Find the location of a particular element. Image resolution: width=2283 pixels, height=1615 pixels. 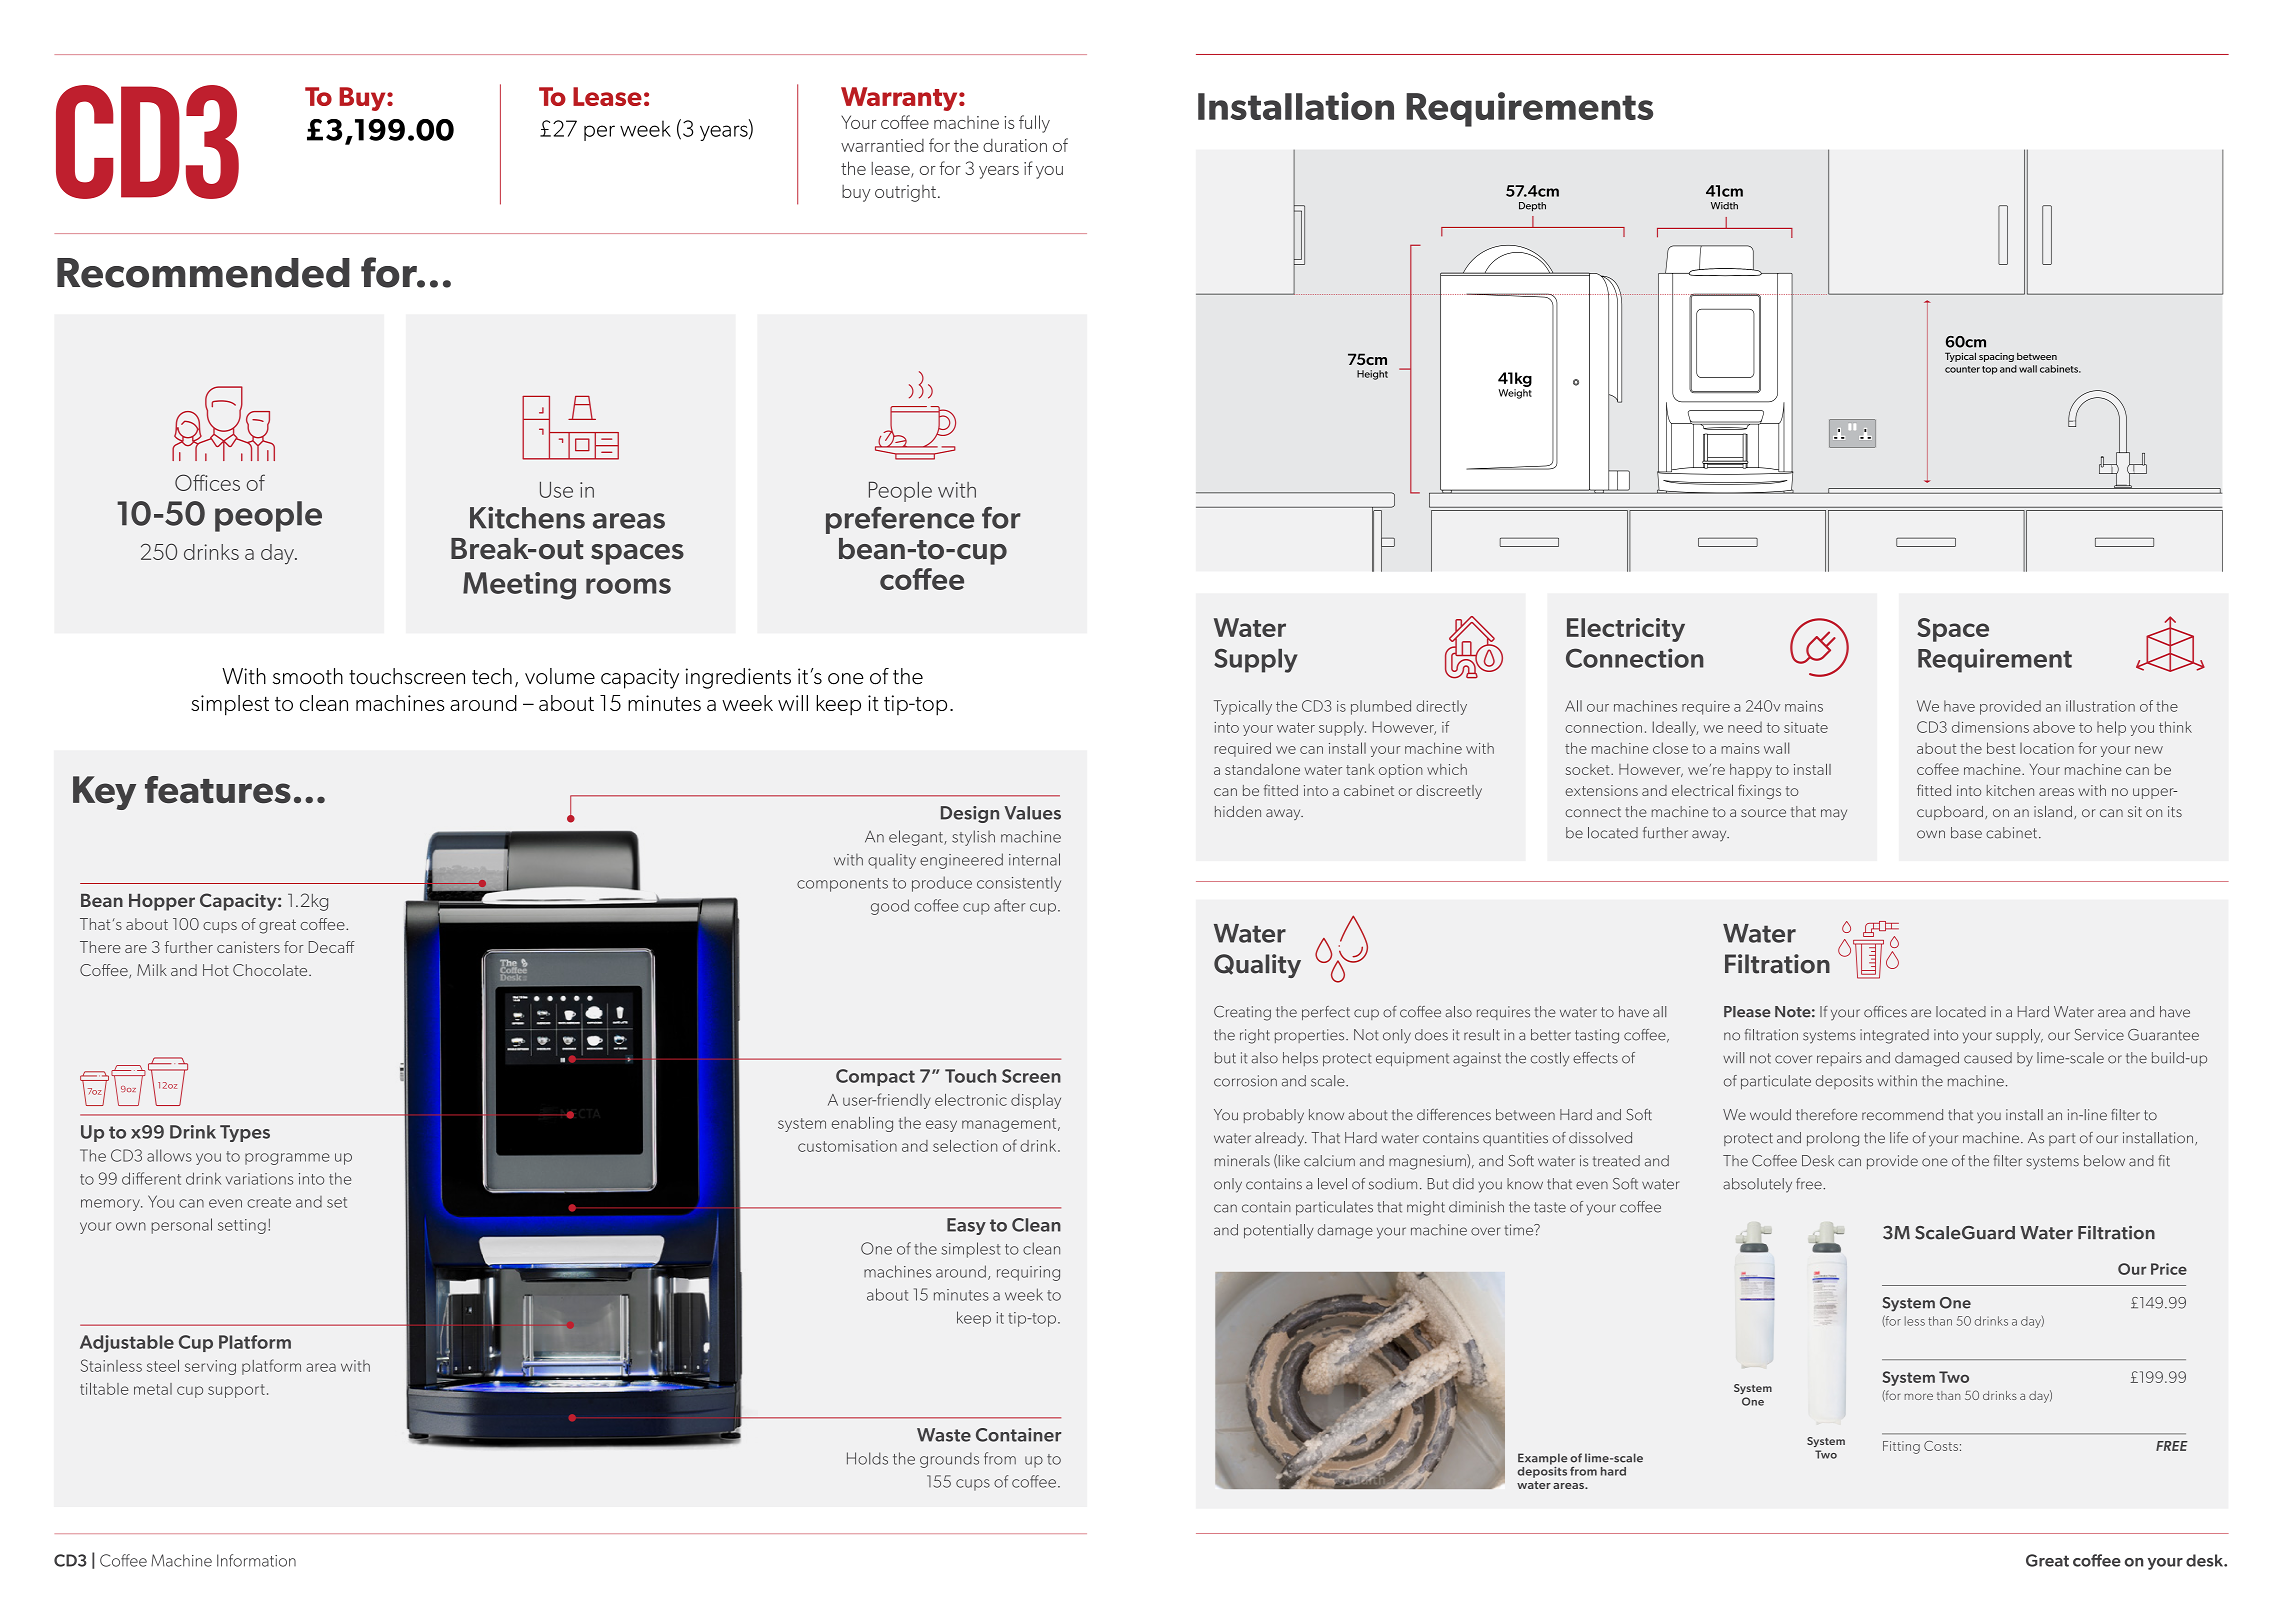

duration is located at coordinates (1015, 145).
